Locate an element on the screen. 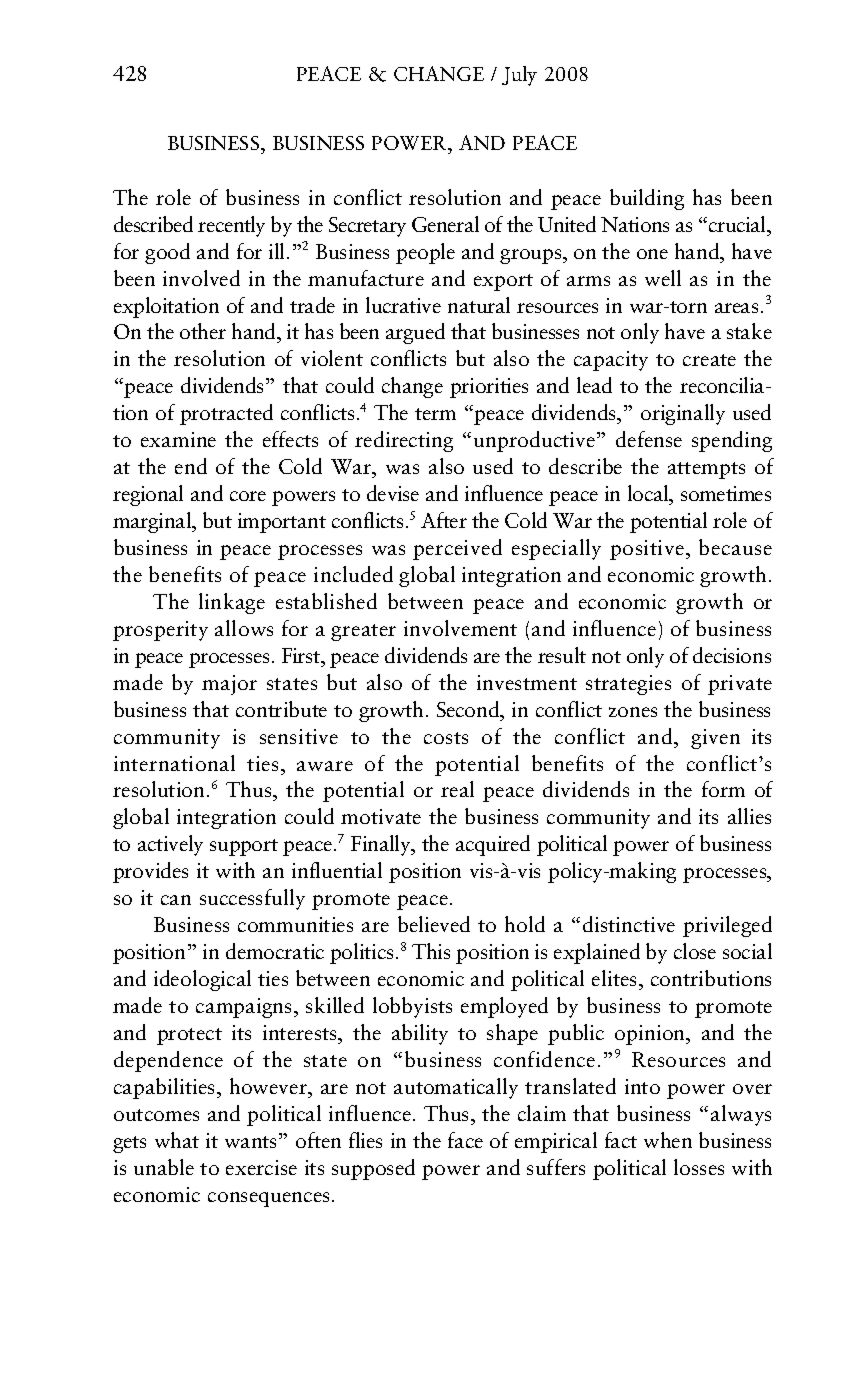 This screenshot has height=1374, width=868. real is located at coordinates (457, 789).
